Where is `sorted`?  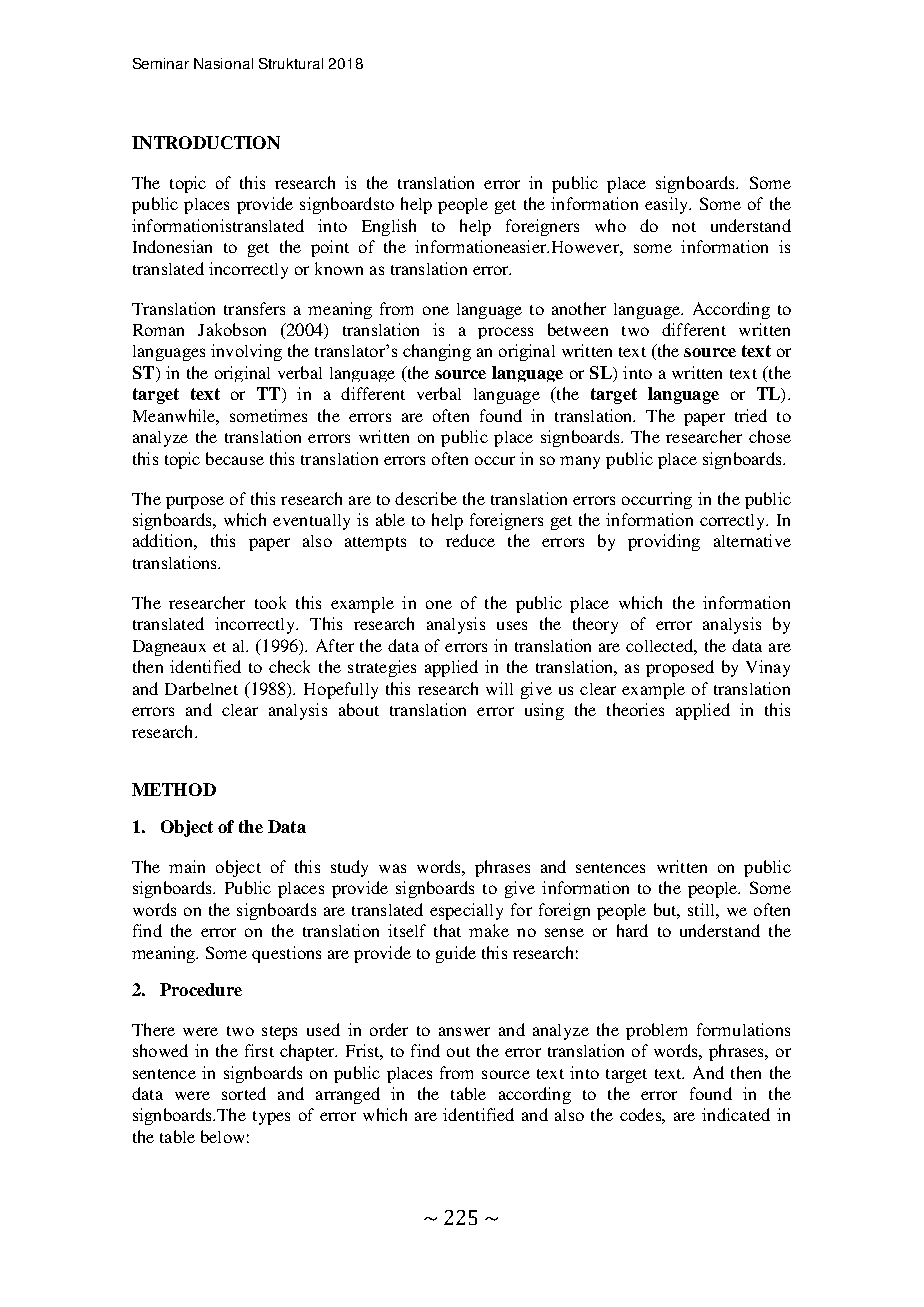
sorted is located at coordinates (244, 1093).
